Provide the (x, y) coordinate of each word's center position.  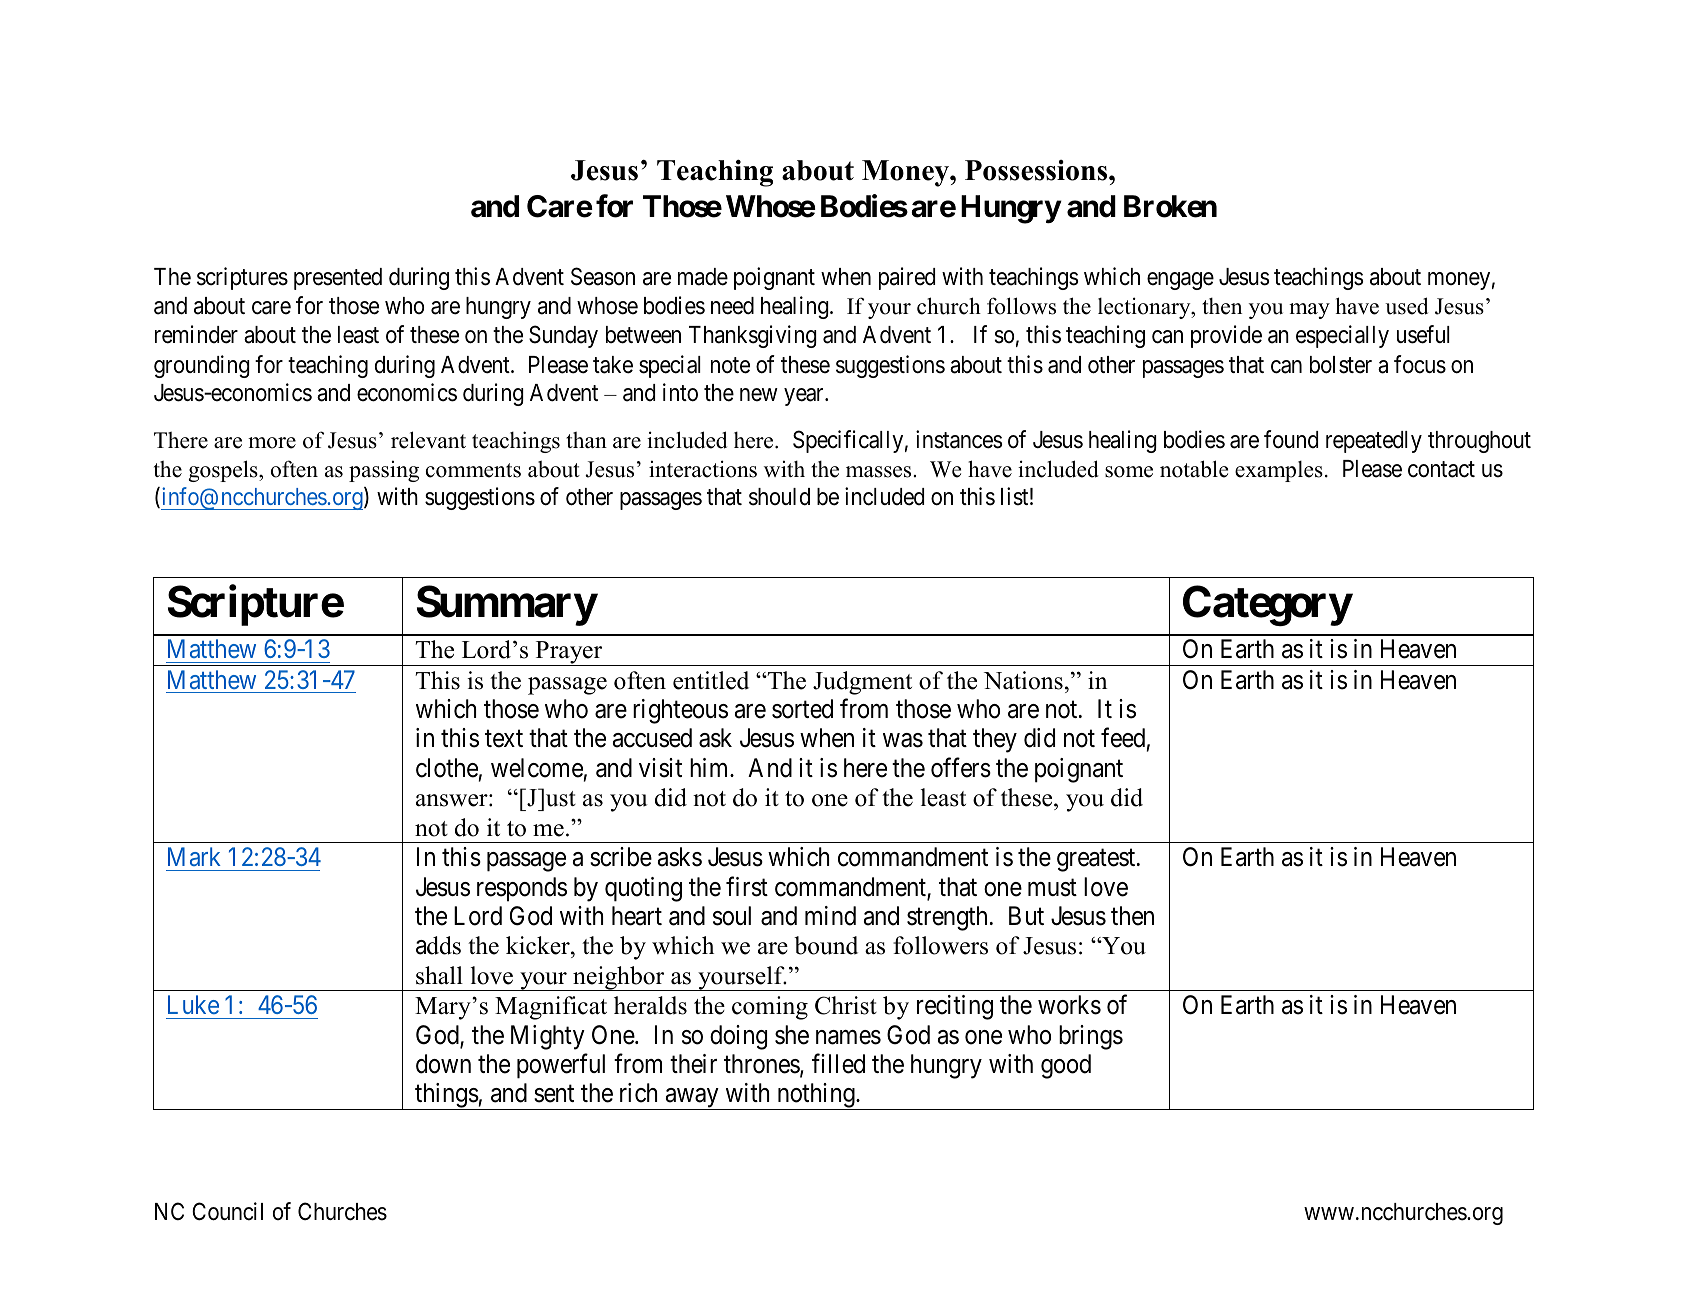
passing (384, 471)
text (504, 739)
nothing (816, 1096)
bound (826, 945)
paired (907, 278)
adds (438, 945)
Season (603, 276)
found (1291, 439)
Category (1267, 606)
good (1066, 1066)
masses (880, 472)
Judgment (862, 683)
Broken (1170, 206)
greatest (1097, 861)
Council (227, 1211)
